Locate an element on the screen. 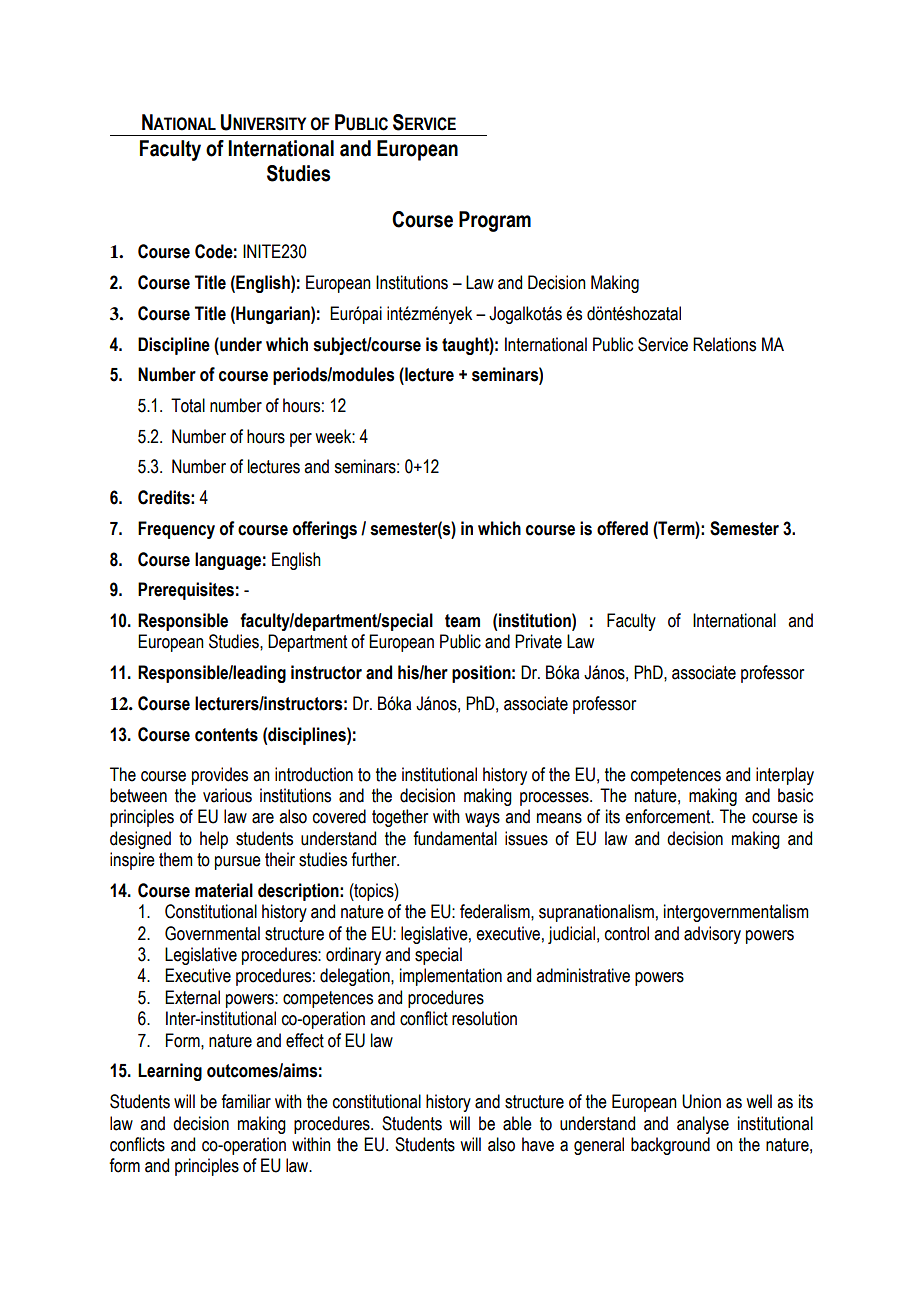 Image resolution: width=924 pixels, height=1308 pixels. contents is located at coordinates (226, 735).
